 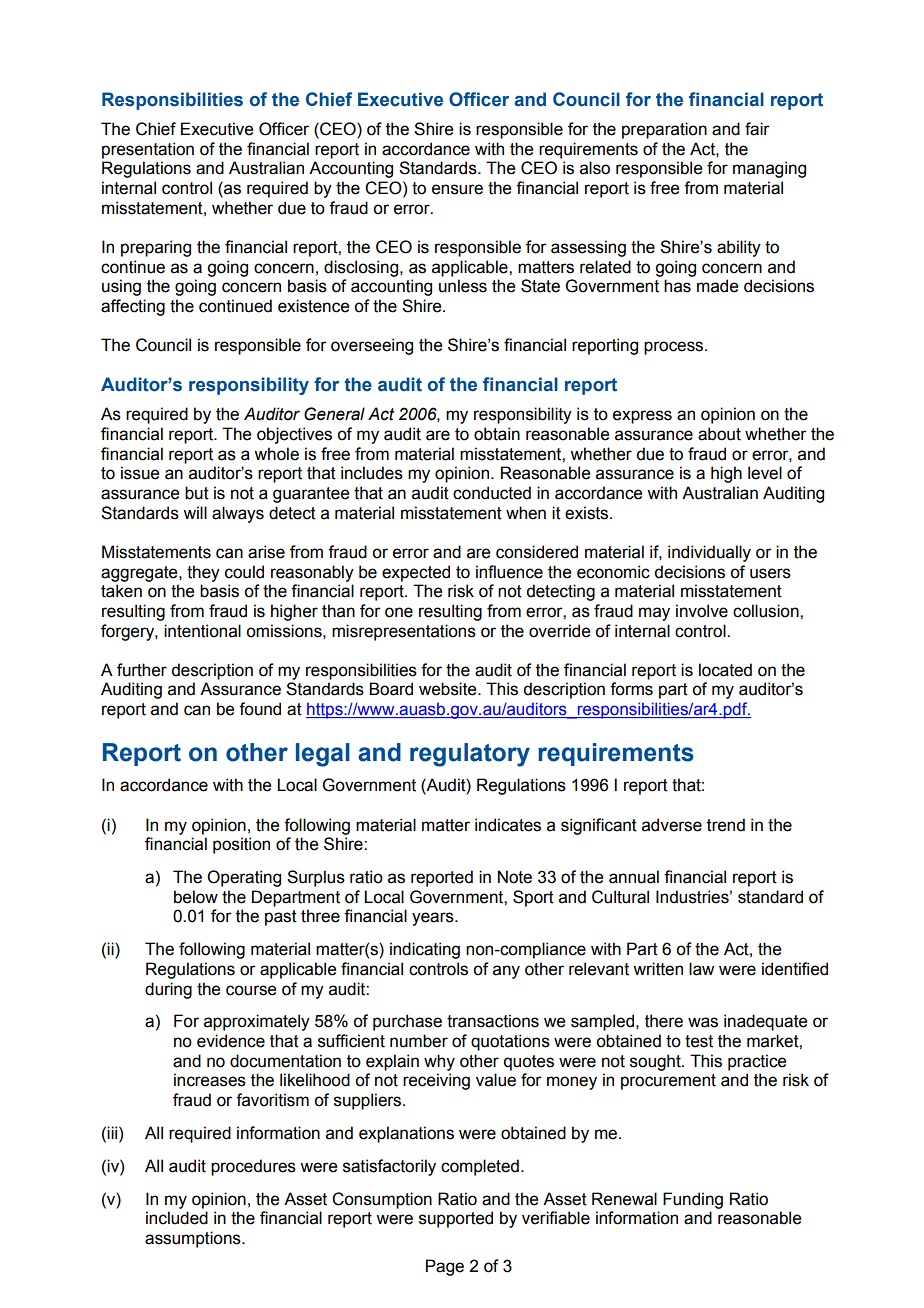 I want to click on website, so click(x=449, y=689).
